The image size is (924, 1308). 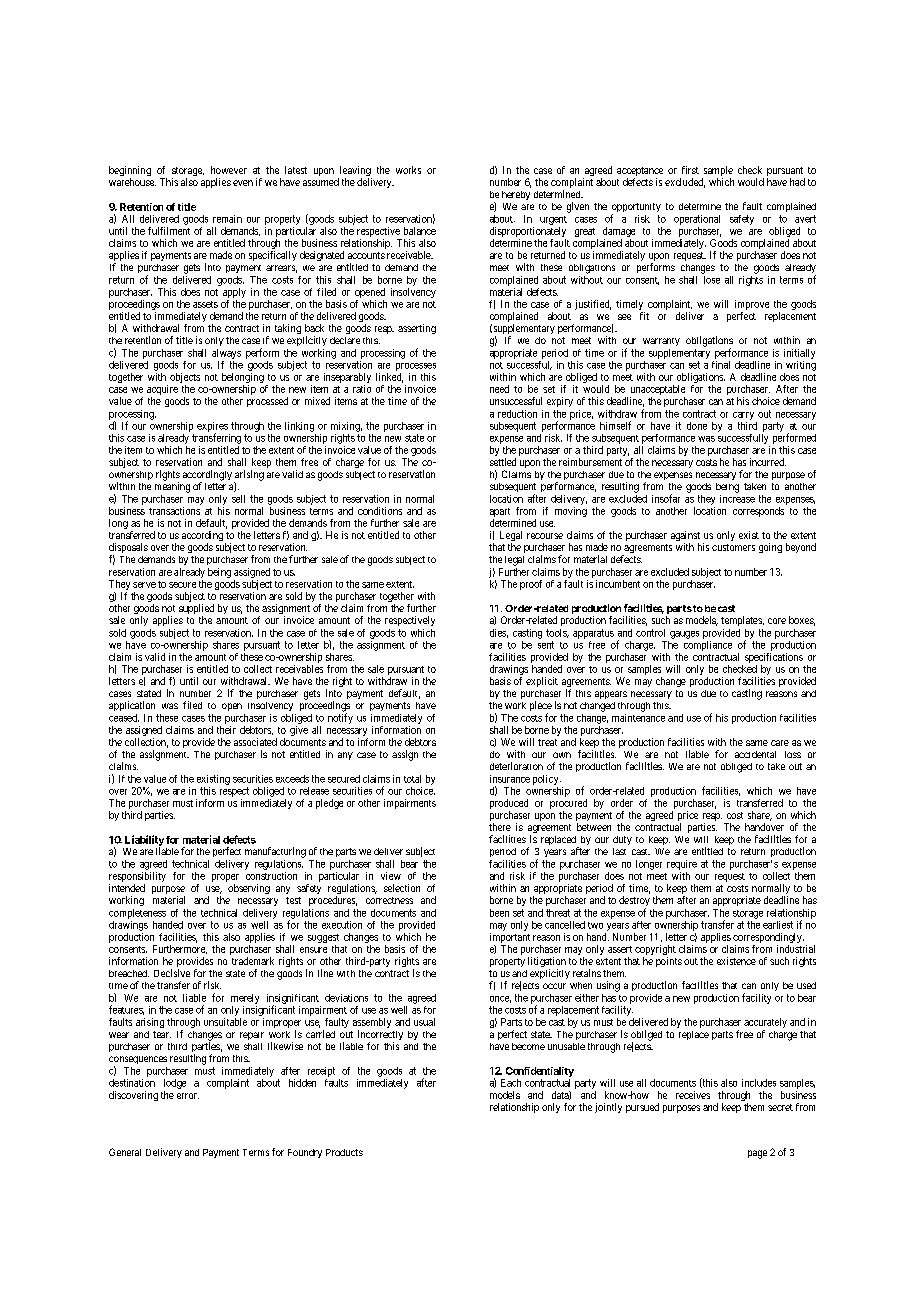 What do you see at coordinates (541, 707) in the screenshot?
I see `piece` at bounding box center [541, 707].
